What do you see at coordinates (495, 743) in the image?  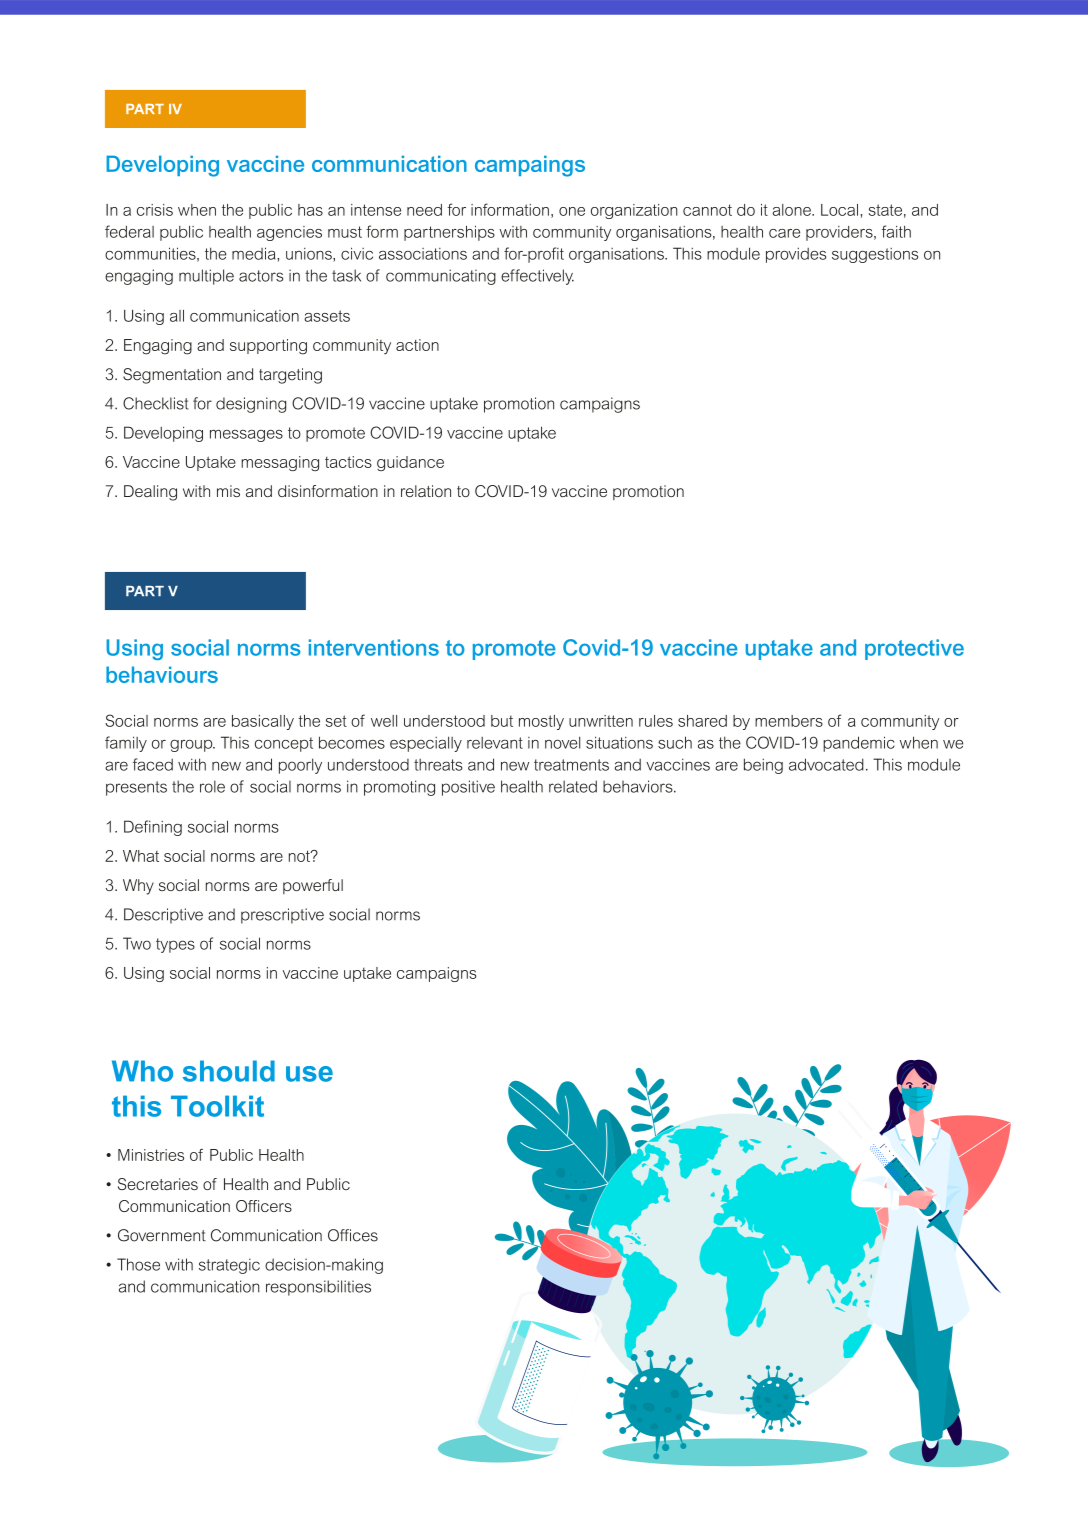 I see `relevant` at bounding box center [495, 743].
